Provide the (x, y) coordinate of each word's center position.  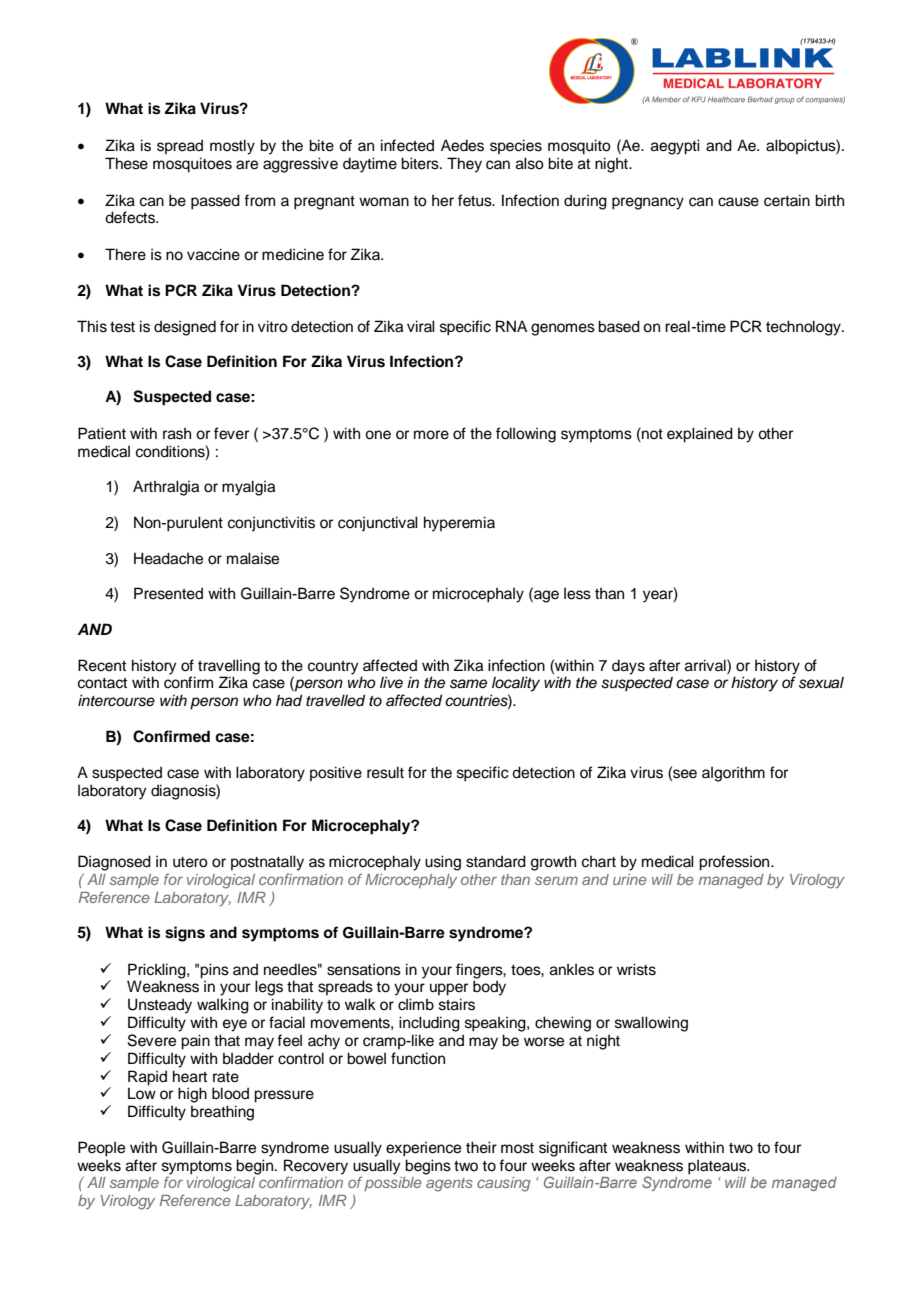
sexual (821, 682)
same (468, 684)
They (464, 165)
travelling (229, 668)
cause (738, 202)
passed (215, 202)
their (481, 1147)
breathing (222, 1113)
